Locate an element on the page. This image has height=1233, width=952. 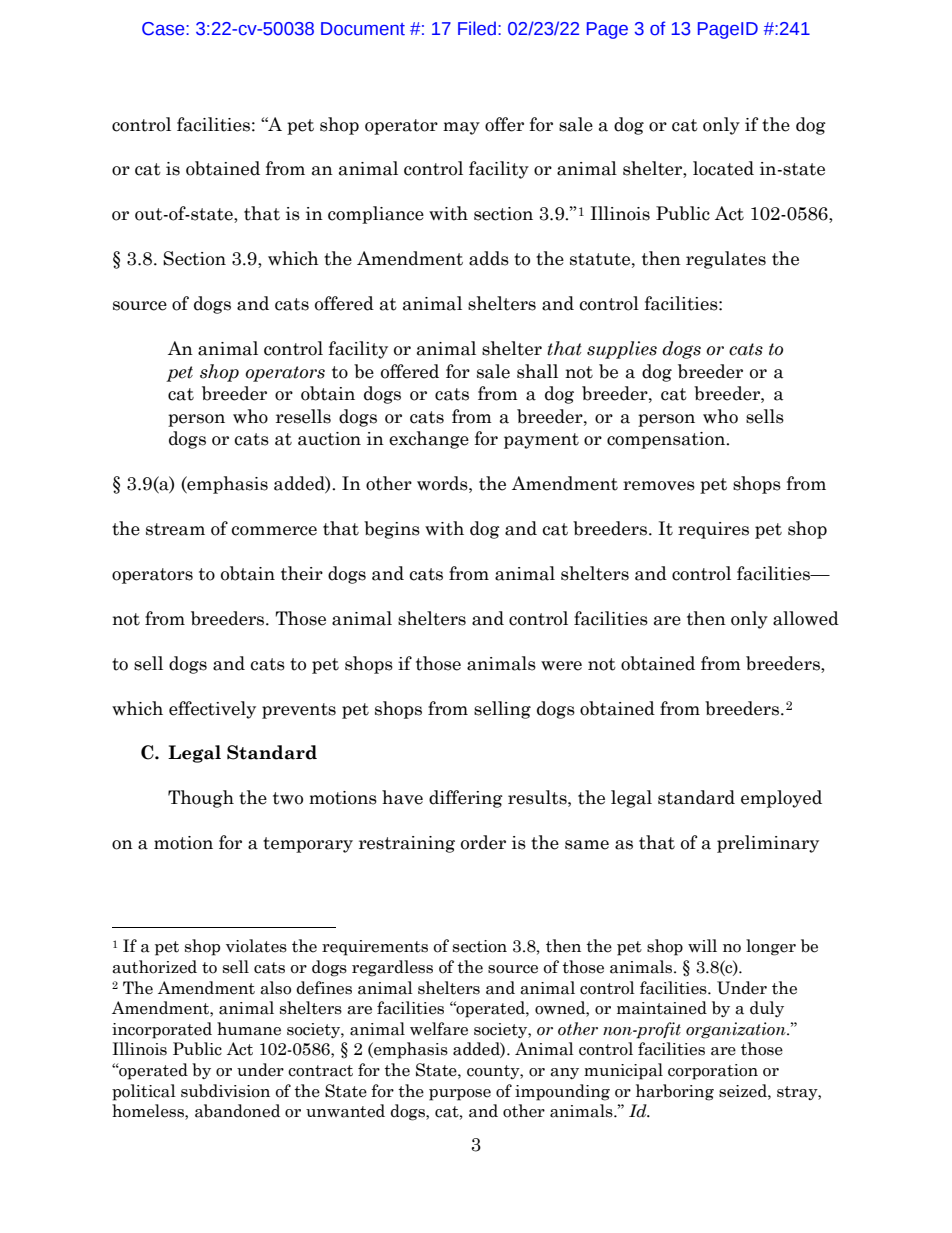
corporation is located at coordinates (713, 1072).
